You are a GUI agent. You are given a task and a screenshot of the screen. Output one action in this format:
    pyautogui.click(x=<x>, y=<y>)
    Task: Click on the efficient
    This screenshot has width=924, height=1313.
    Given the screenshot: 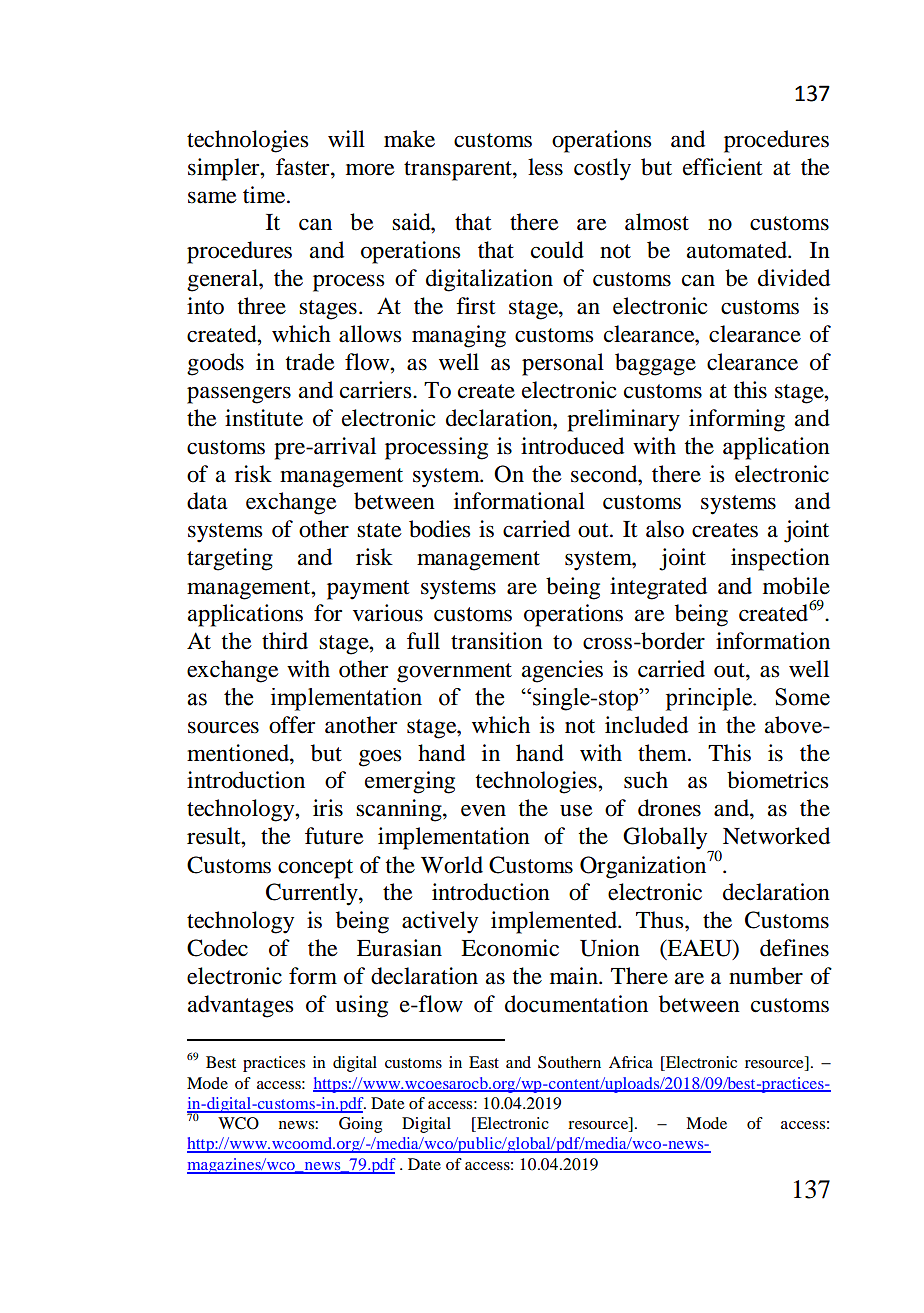 What is the action you would take?
    pyautogui.click(x=723, y=167)
